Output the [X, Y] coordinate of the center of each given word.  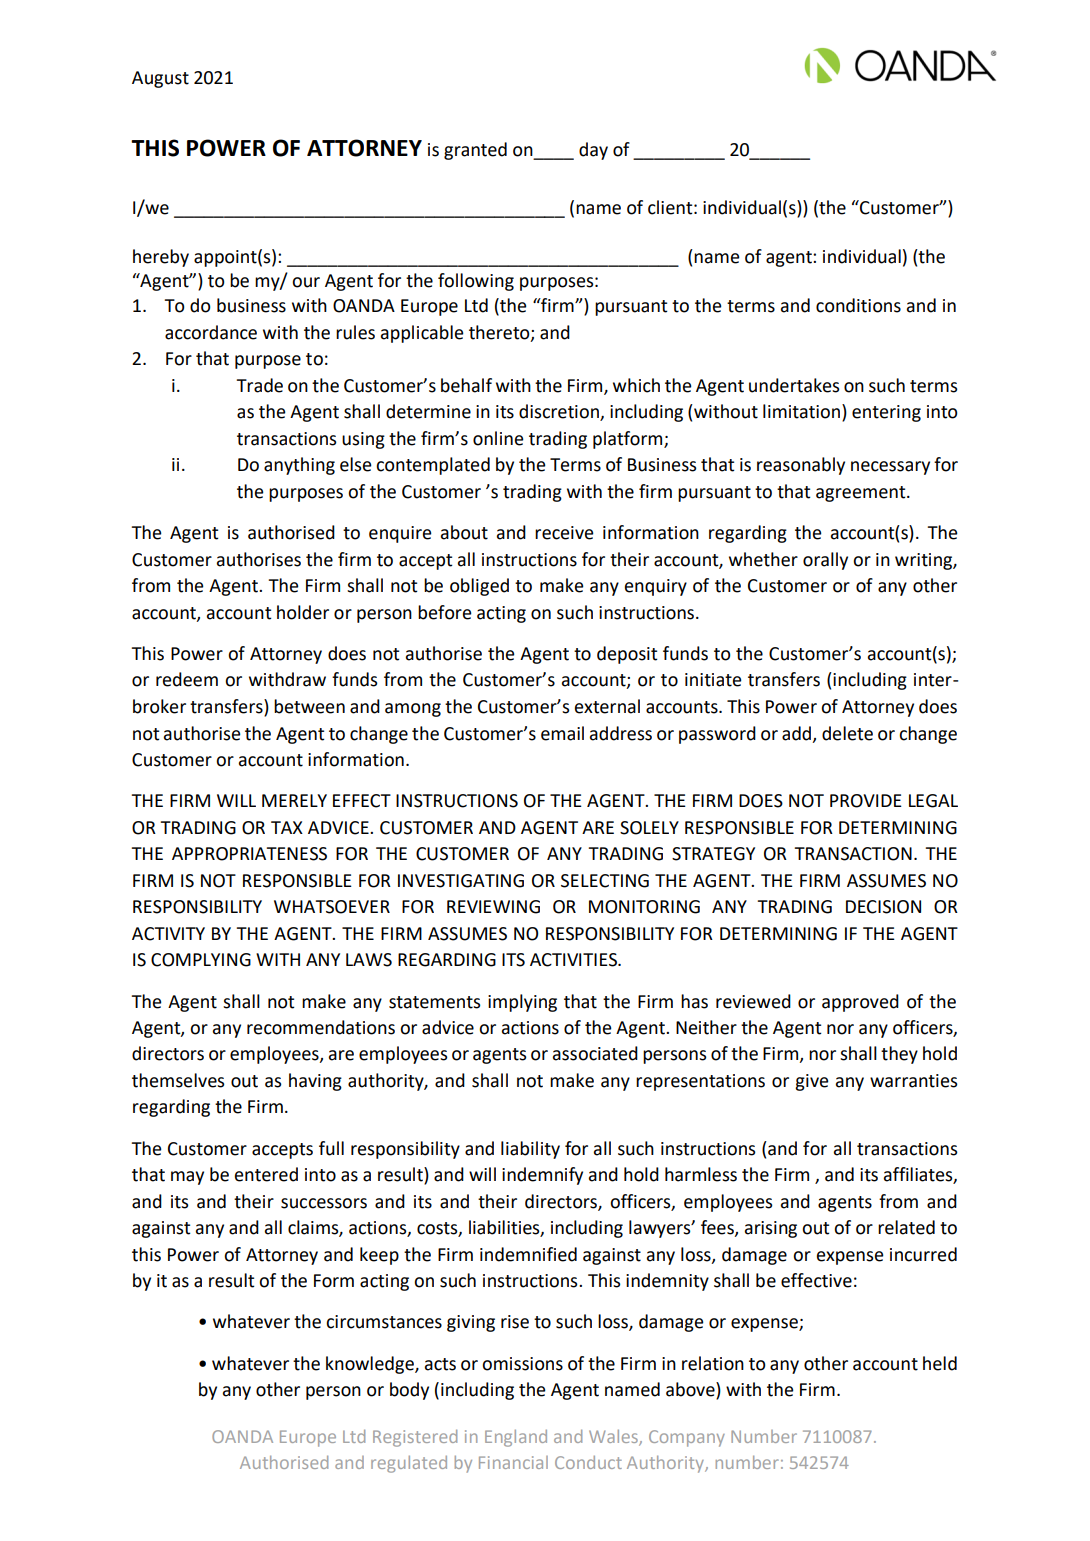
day [593, 151]
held [940, 1363]
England [516, 1438]
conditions [858, 305]
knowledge [371, 1365]
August [160, 79]
